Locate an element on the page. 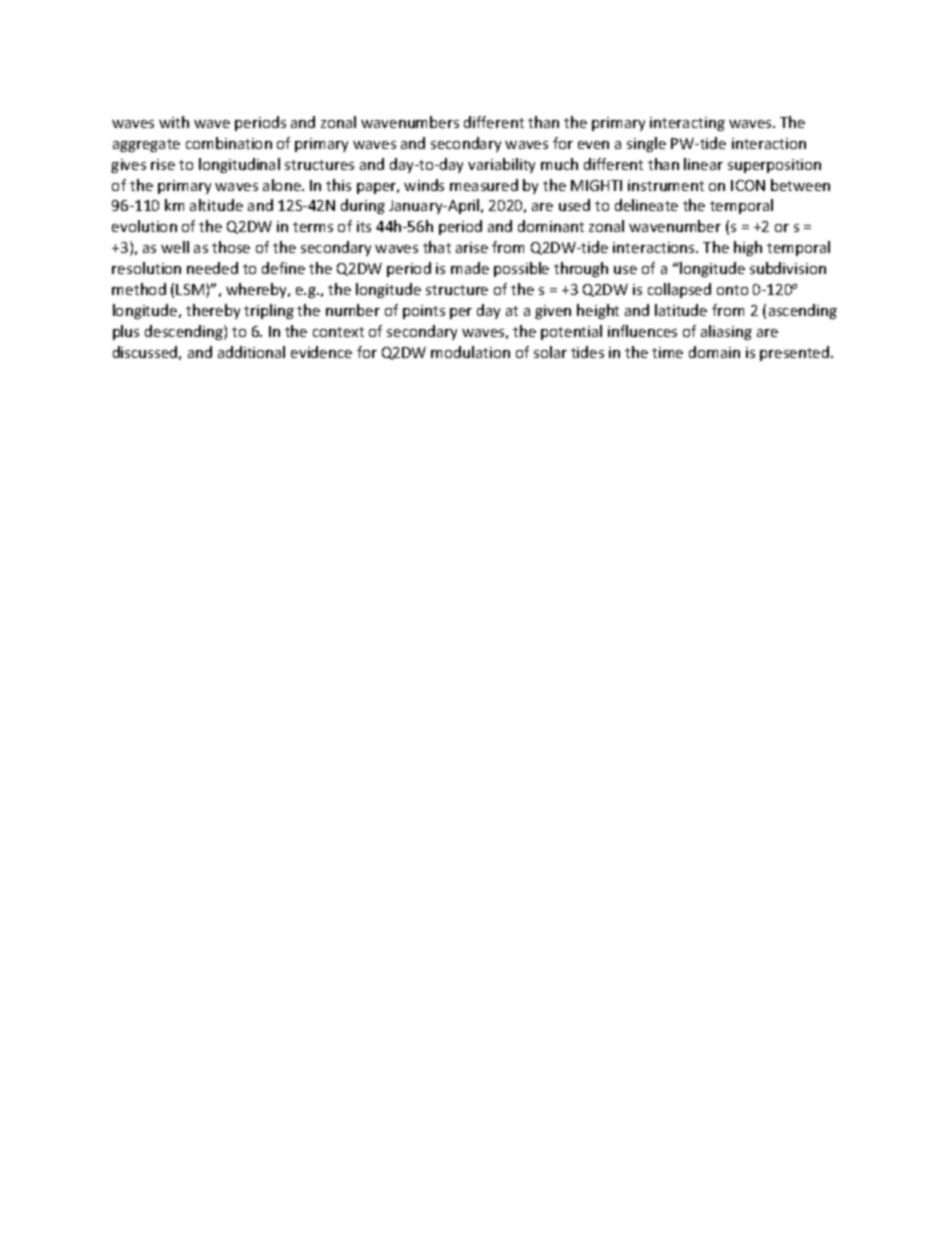  with is located at coordinates (174, 122).
